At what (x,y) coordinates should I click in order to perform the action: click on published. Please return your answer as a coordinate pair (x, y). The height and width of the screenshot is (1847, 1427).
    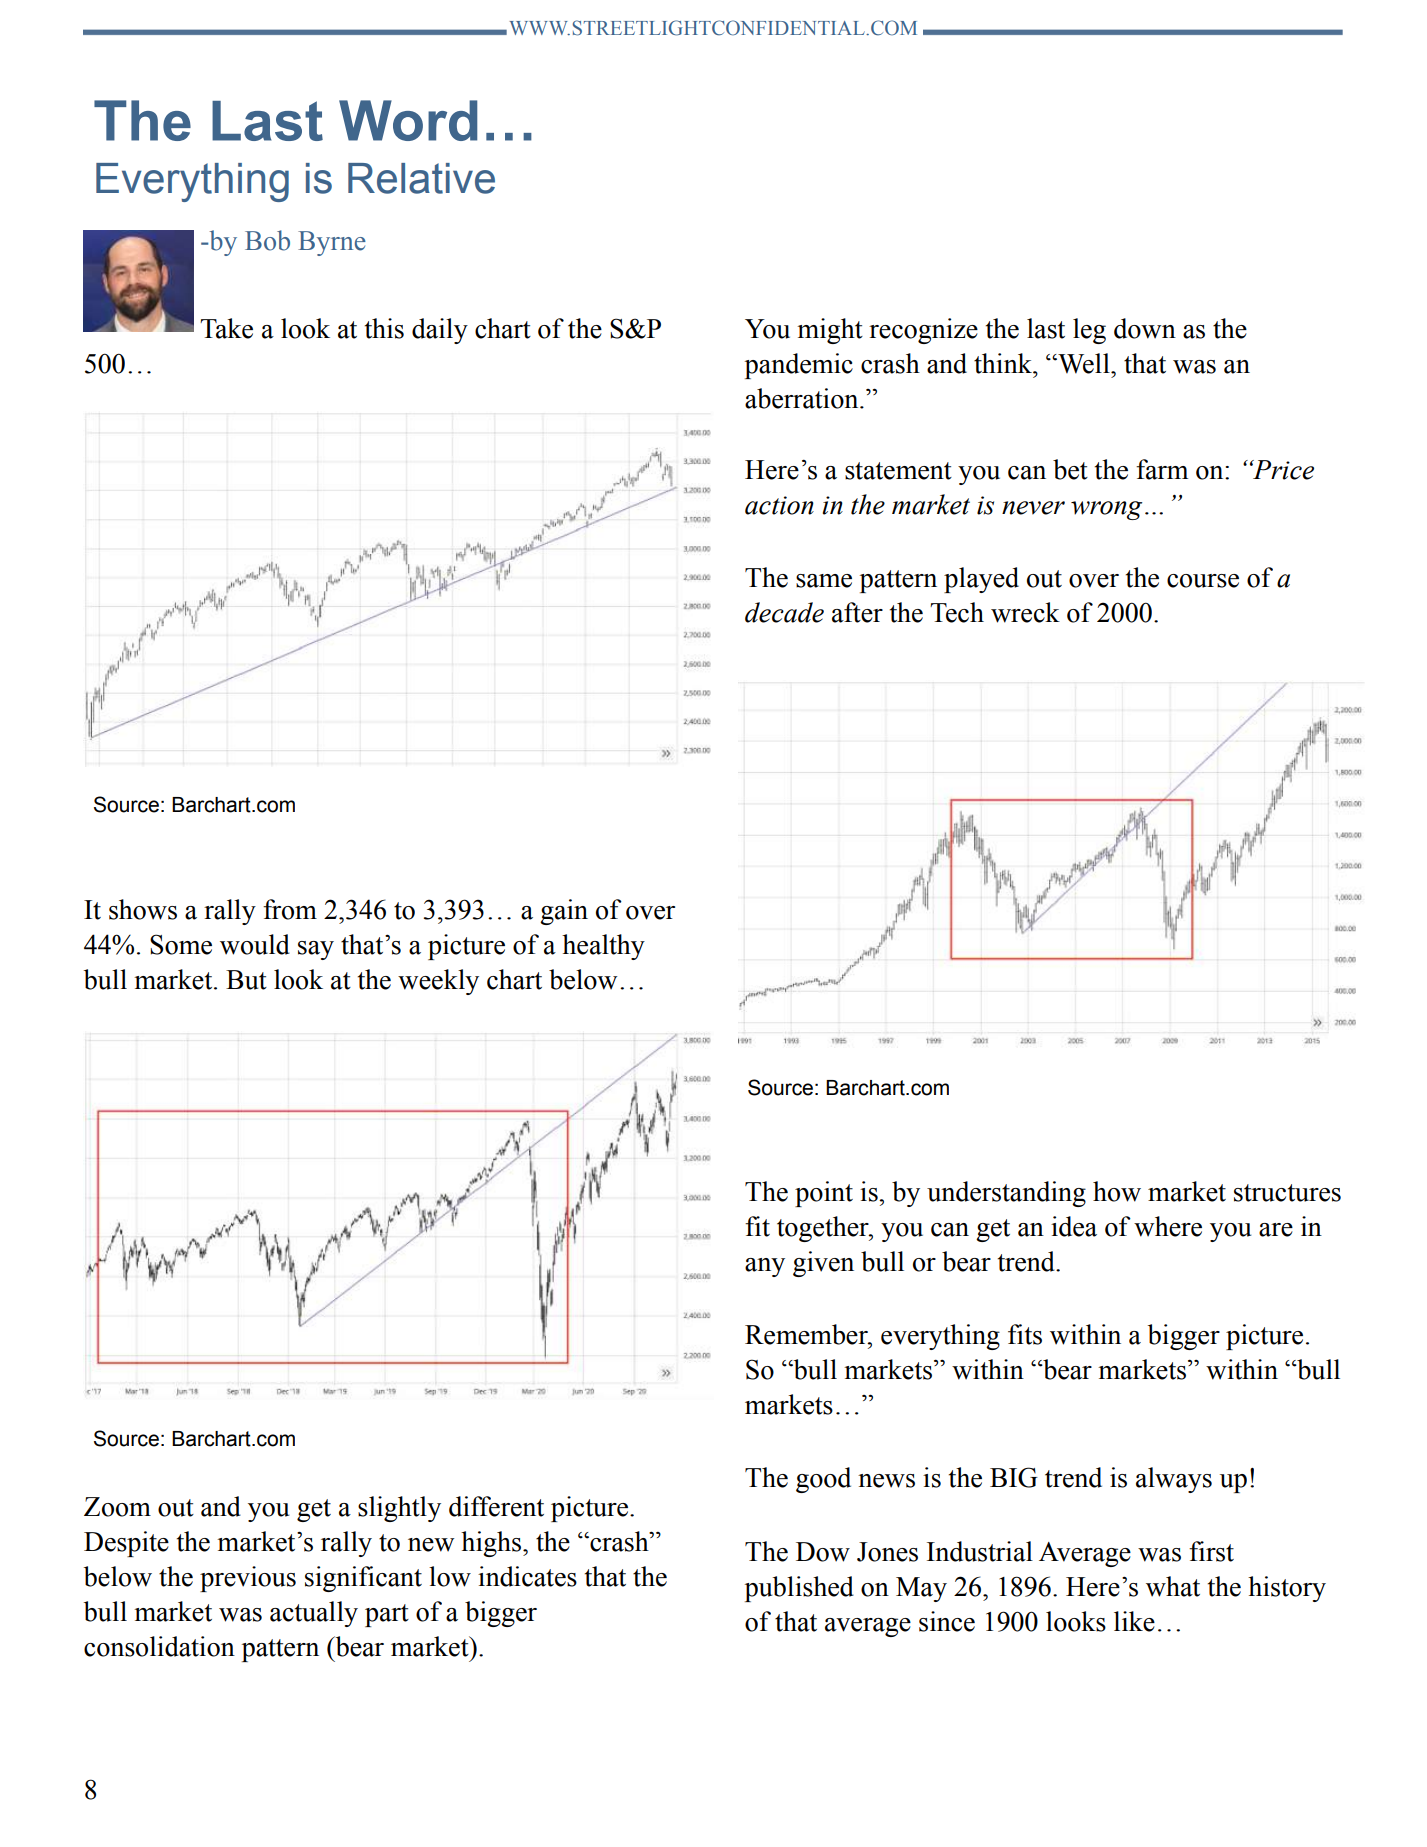
    Looking at the image, I should click on (799, 1589).
